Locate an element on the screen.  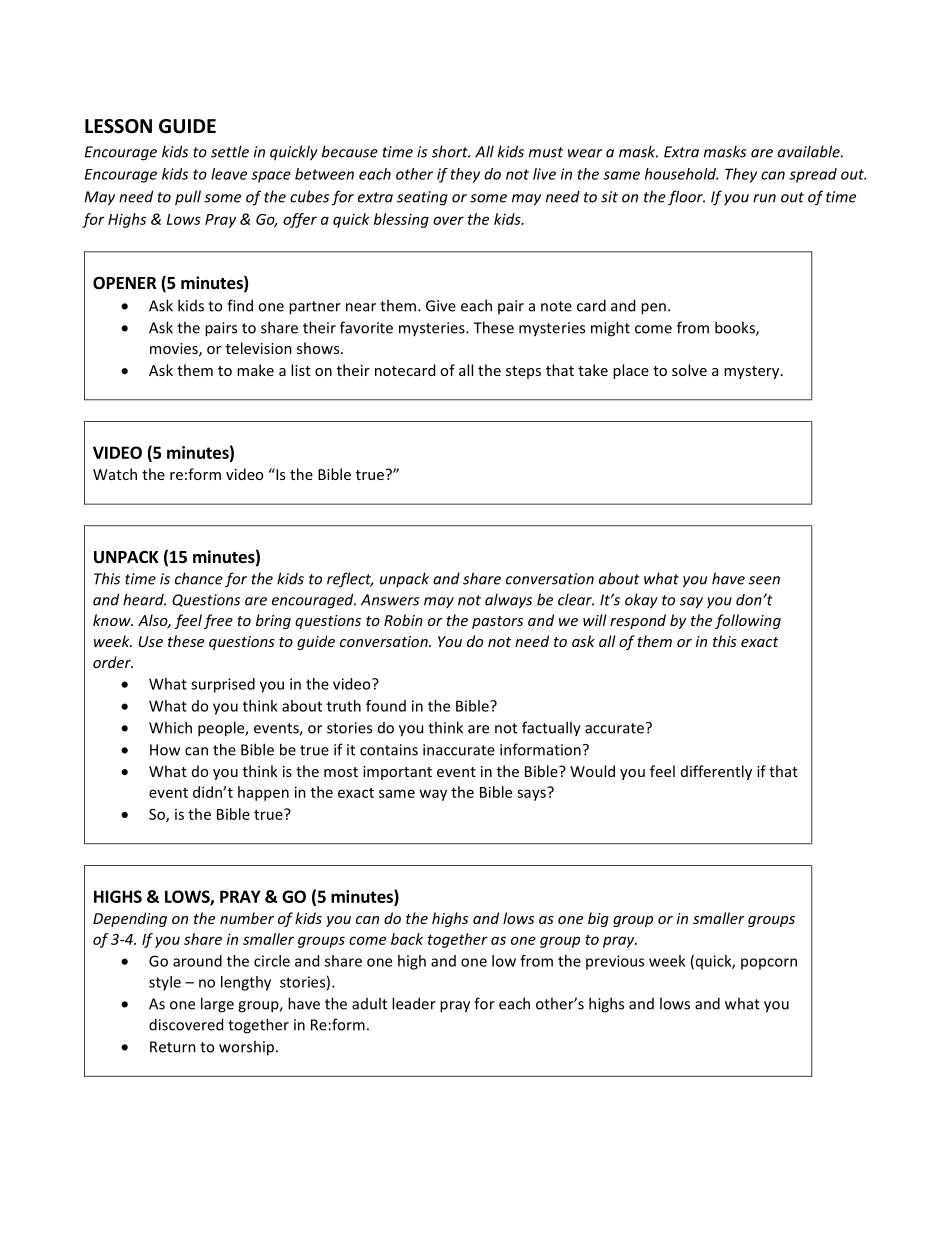
large is located at coordinates (217, 1005).
